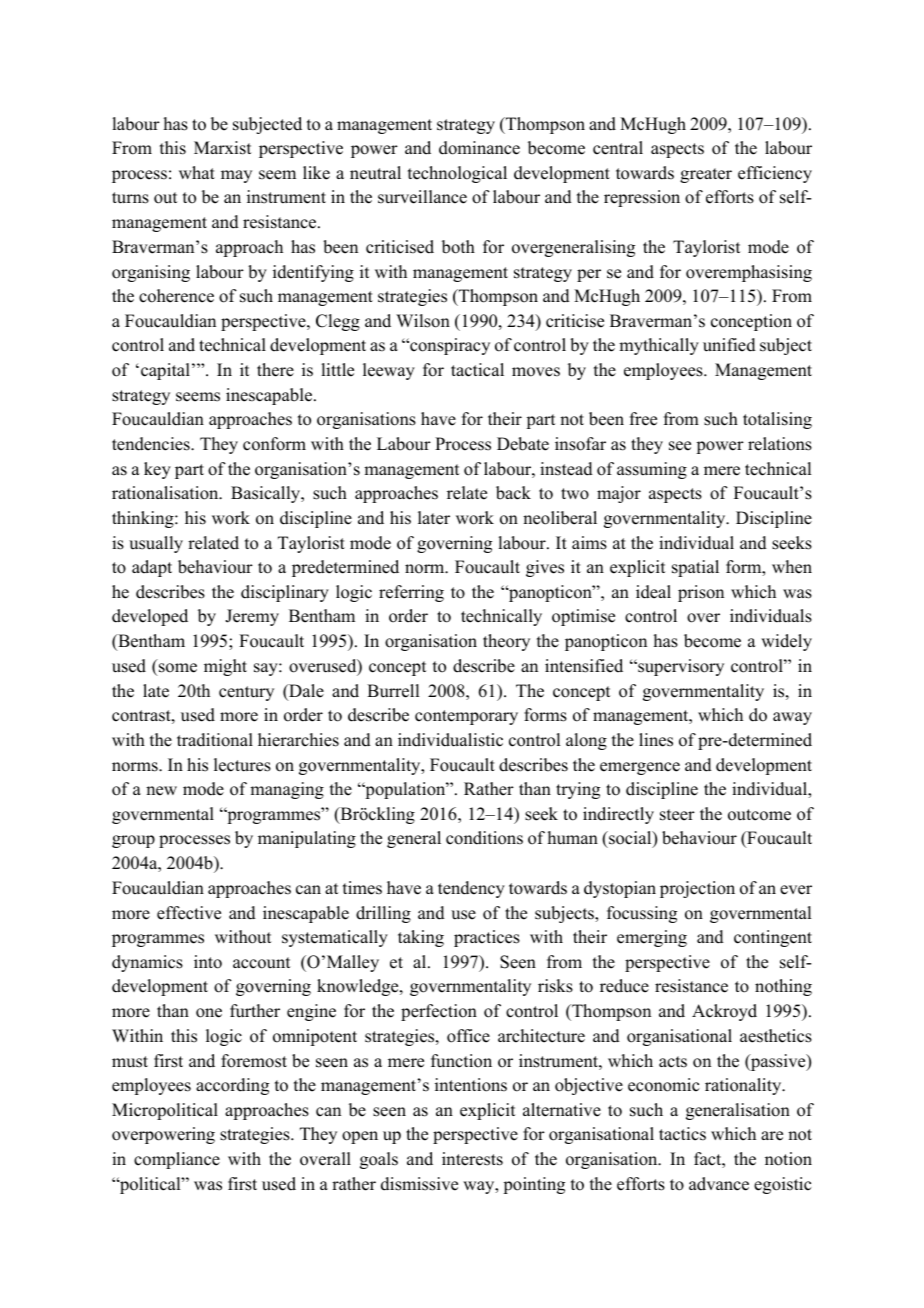 Image resolution: width=924 pixels, height=1308 pixels. Describe the element at coordinates (225, 667) in the document. I see `might` at that location.
